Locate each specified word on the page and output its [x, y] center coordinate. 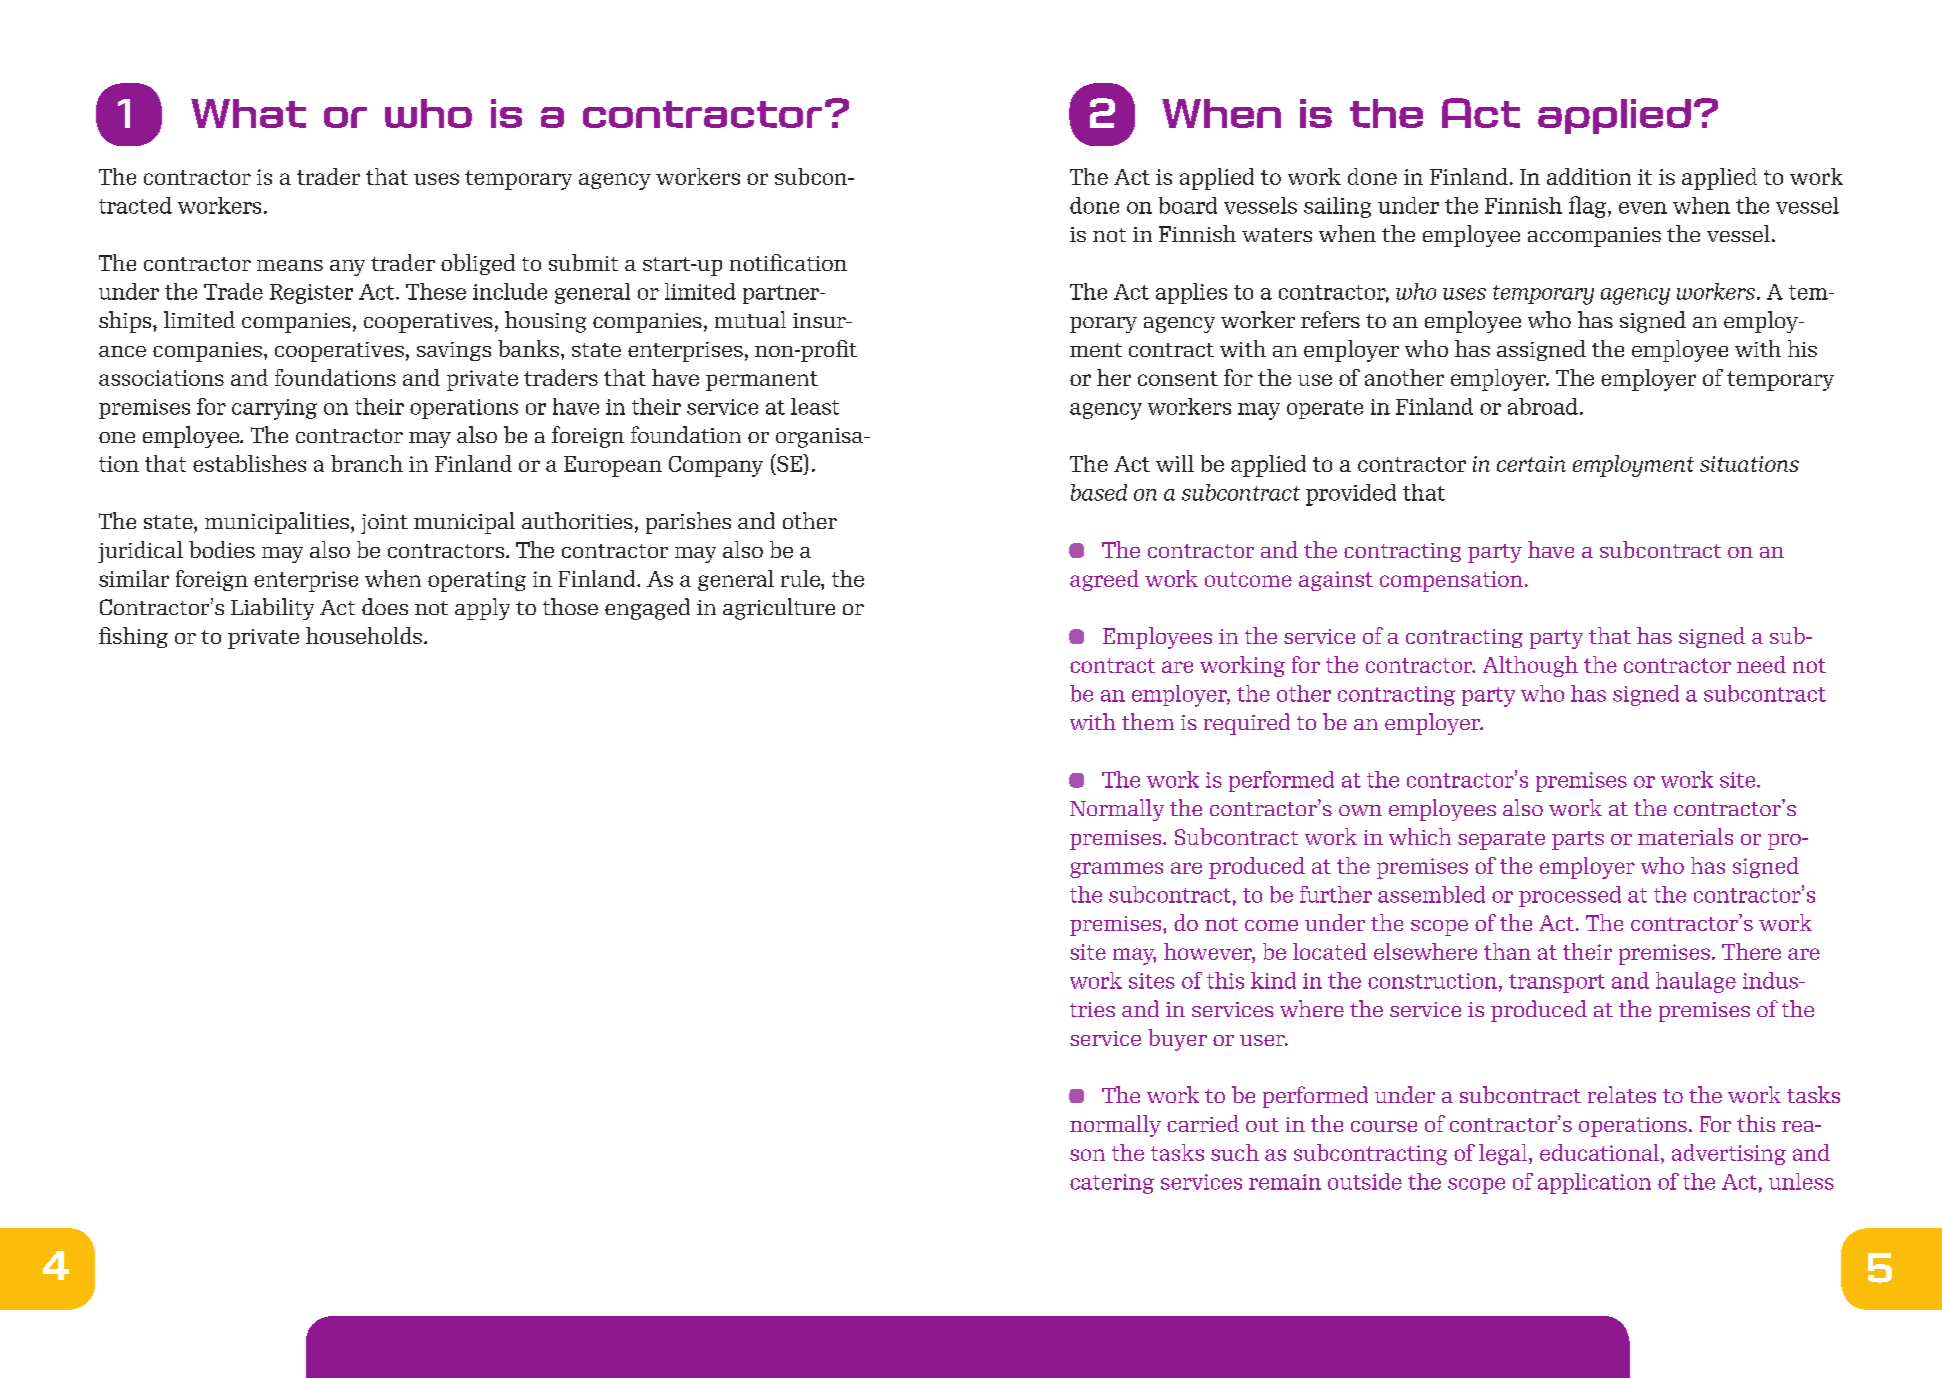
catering [1112, 1184]
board [1188, 205]
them [1148, 721]
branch [367, 463]
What [248, 113]
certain [1531, 464]
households [364, 635]
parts [1578, 840]
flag [1587, 207]
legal [1504, 1154]
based [1099, 492]
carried [1203, 1123]
